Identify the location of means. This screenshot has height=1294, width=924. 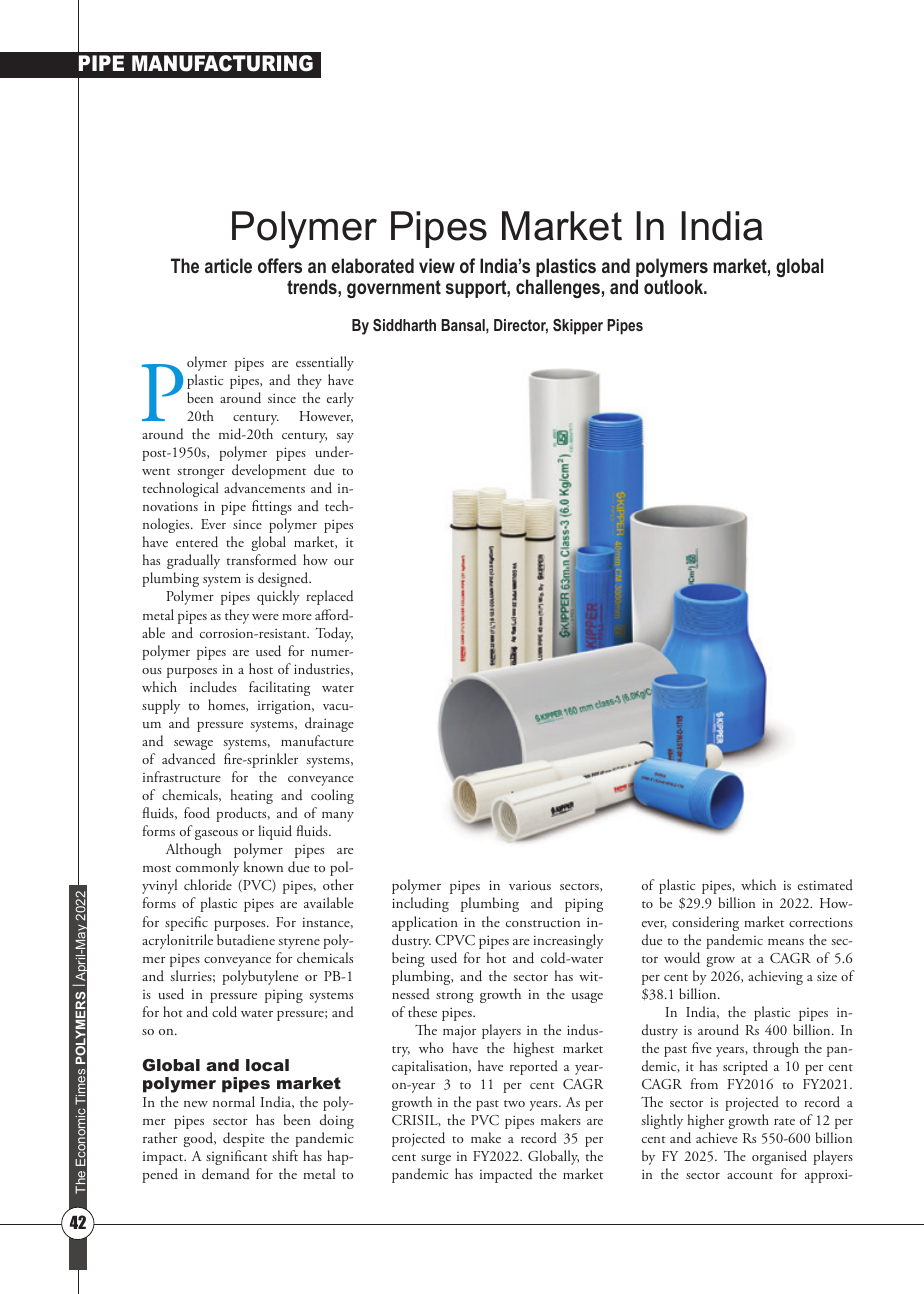
(786, 942).
